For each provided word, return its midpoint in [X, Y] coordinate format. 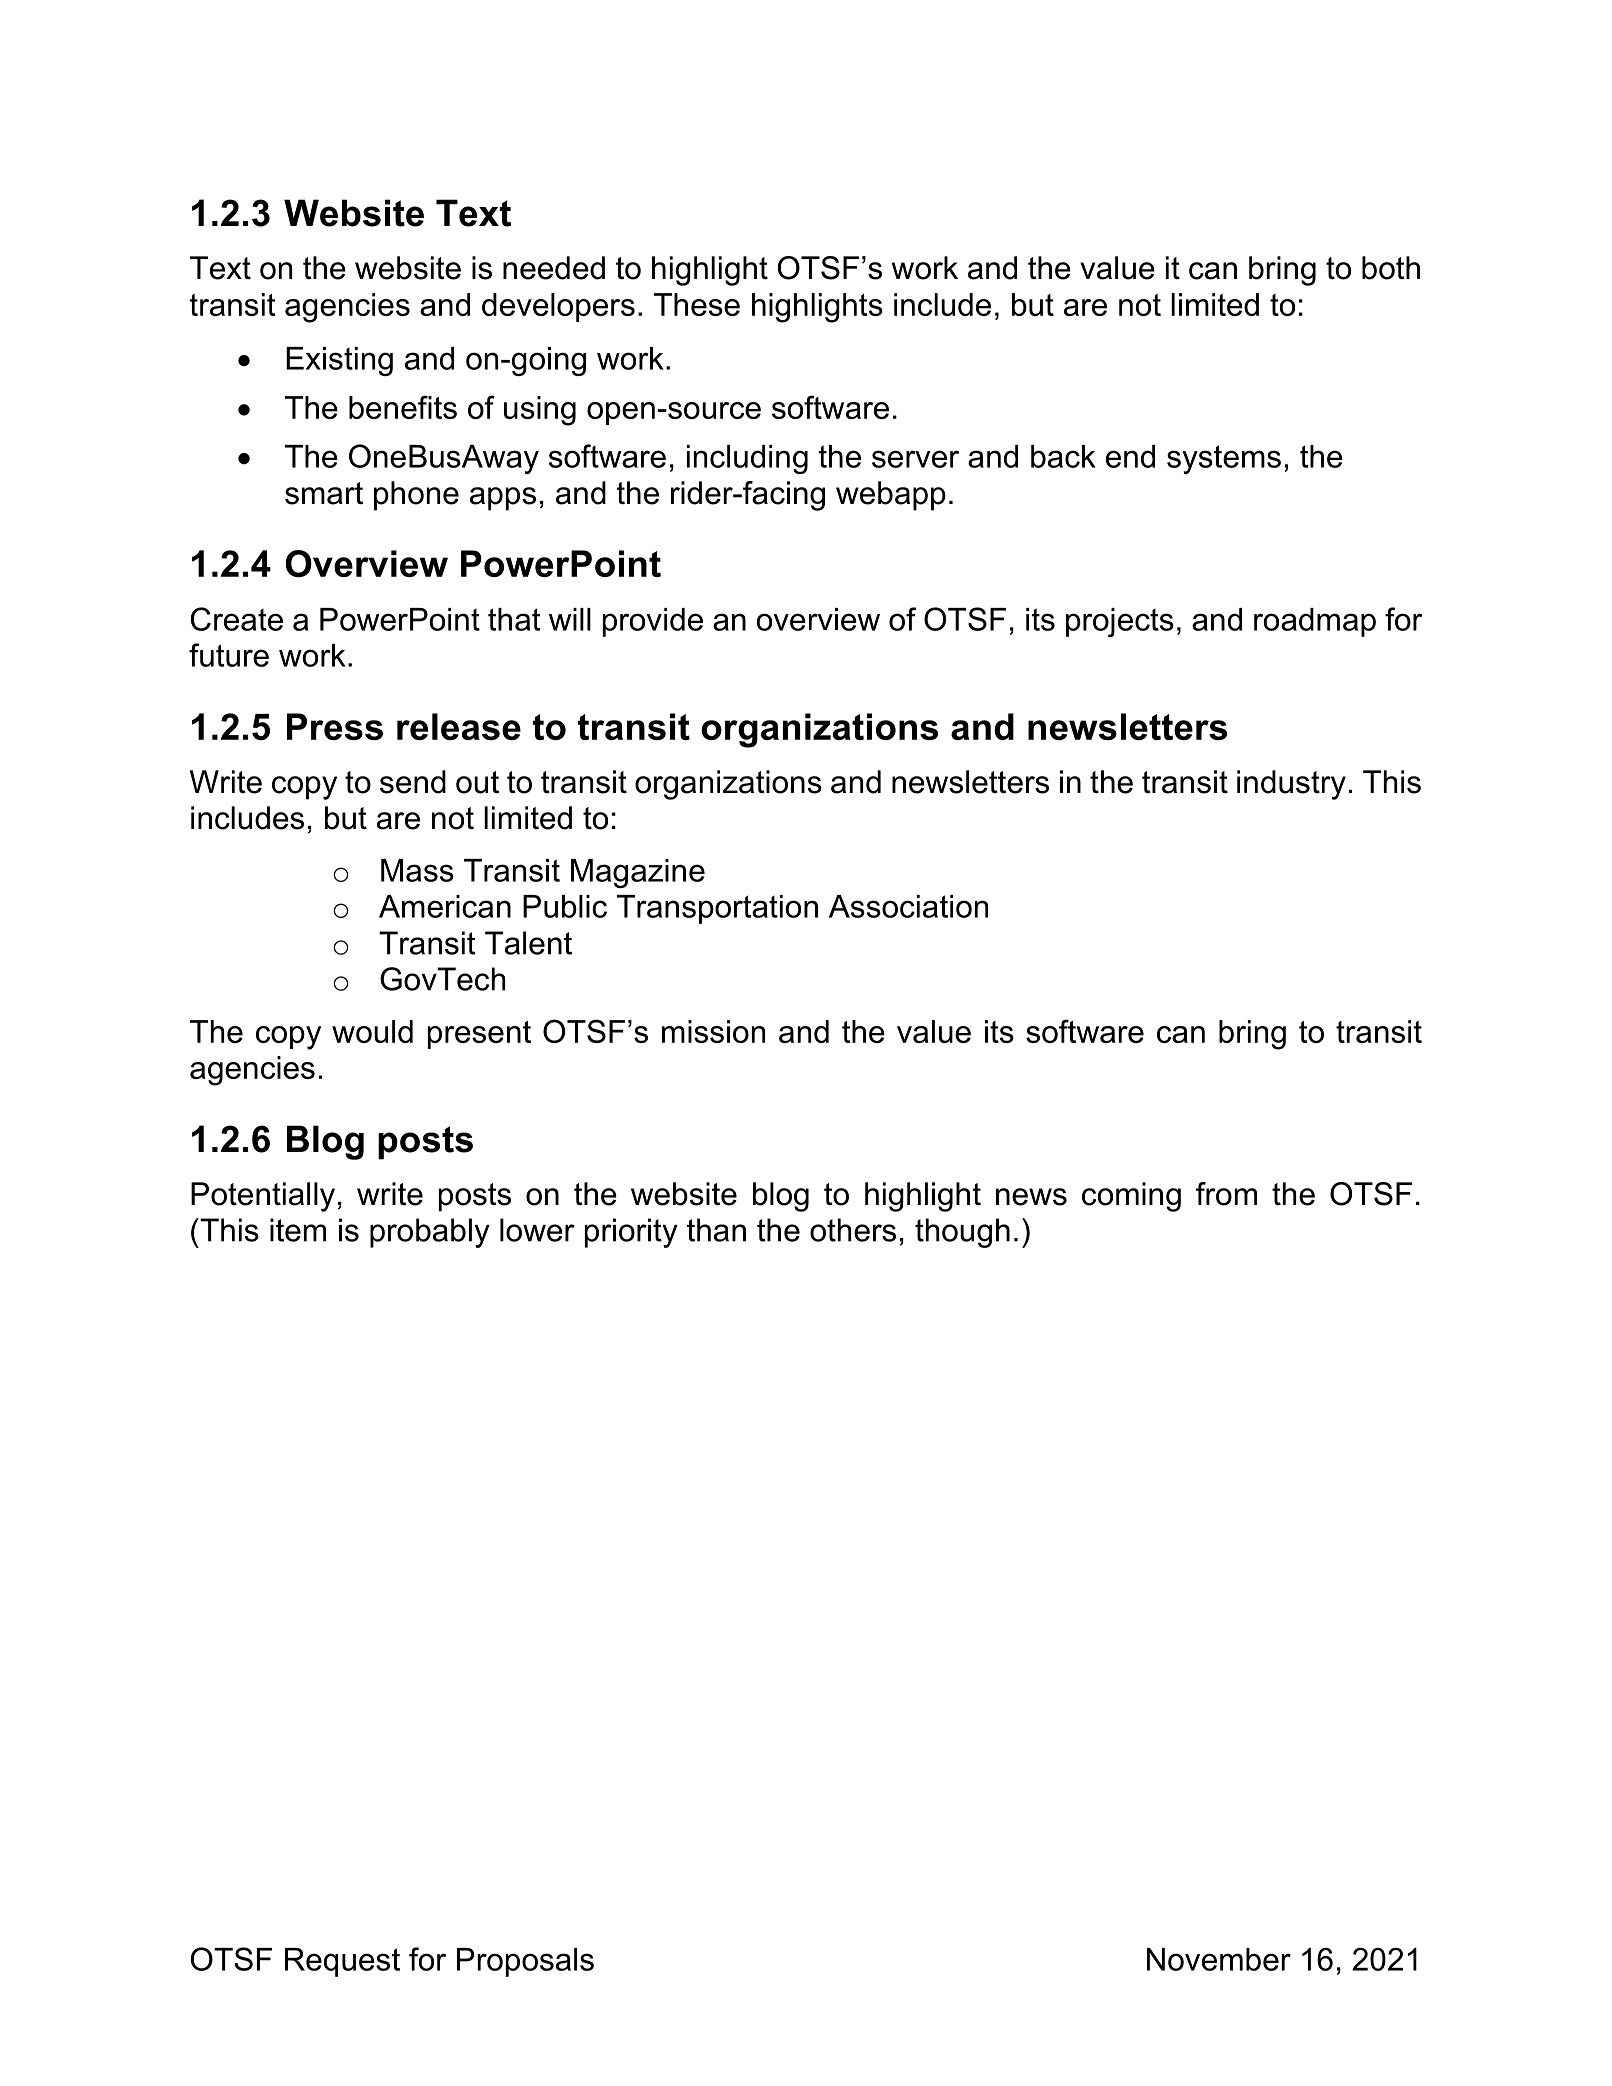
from [1226, 1194]
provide [653, 622]
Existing [339, 361]
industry [1291, 785]
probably [430, 1233]
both [1391, 268]
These [697, 304]
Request [342, 1962]
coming [1131, 1197]
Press [335, 726]
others [853, 1230]
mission [713, 1031]
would [372, 1031]
